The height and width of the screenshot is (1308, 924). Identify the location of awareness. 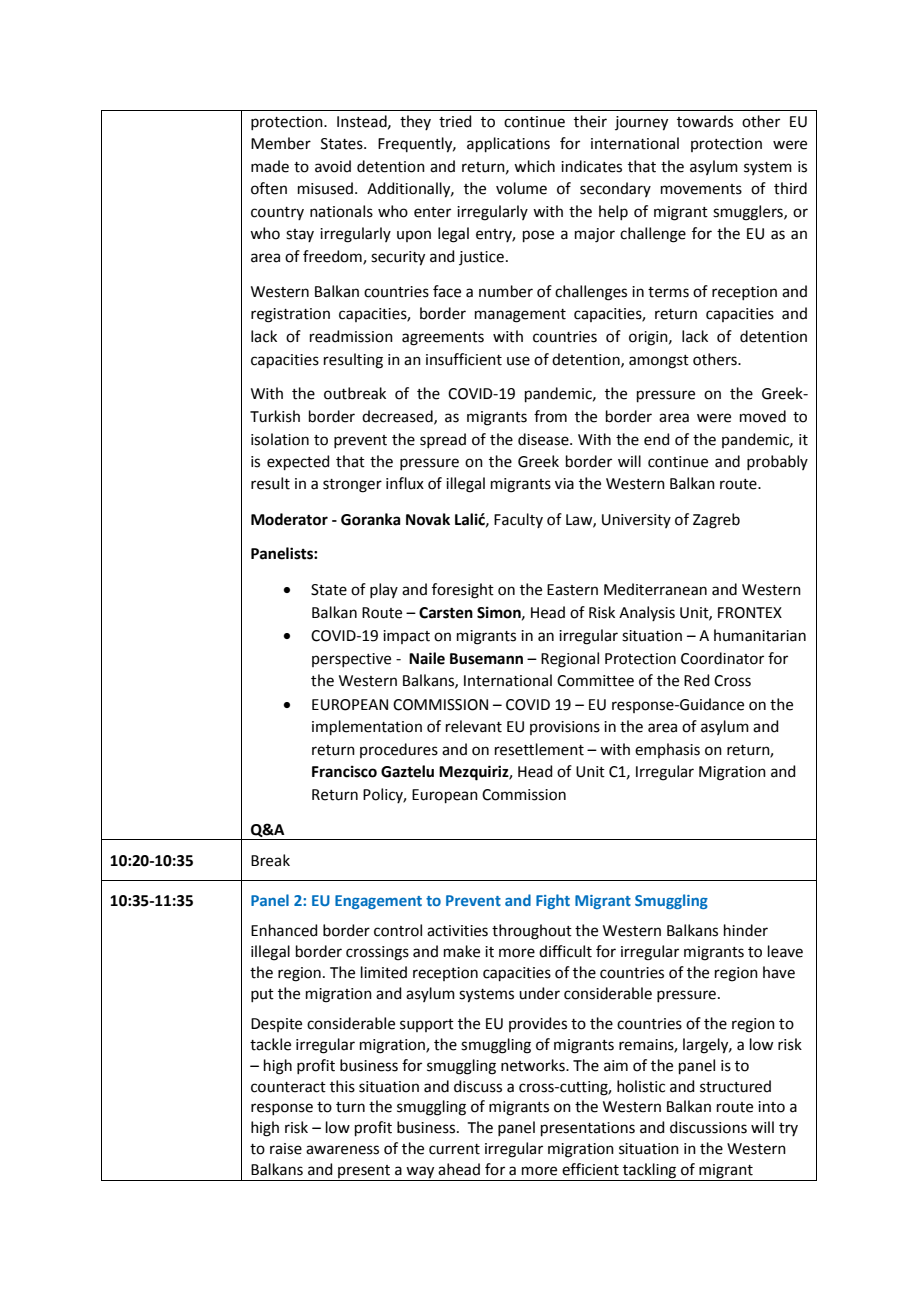
(342, 1150).
